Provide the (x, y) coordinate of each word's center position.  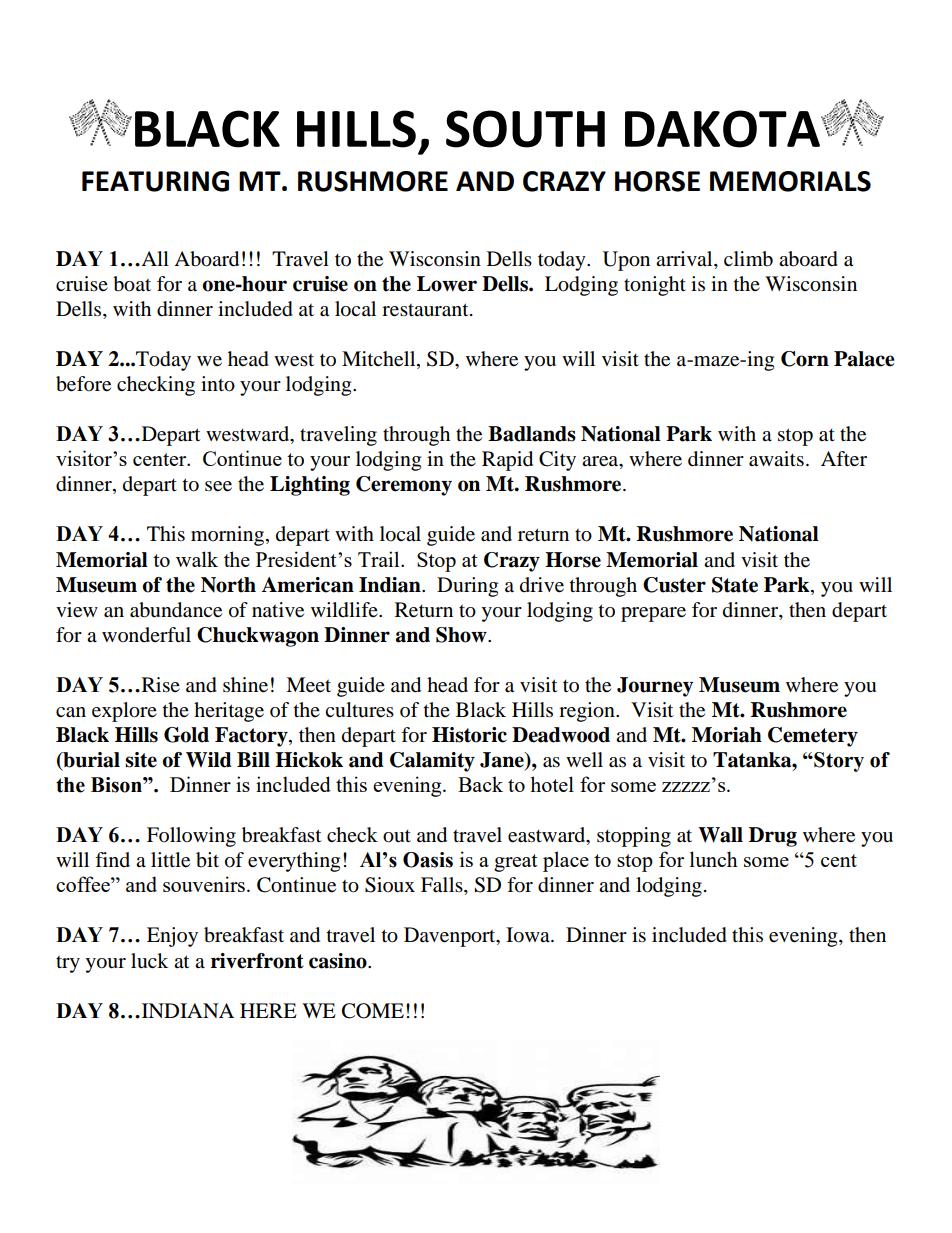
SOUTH (525, 129)
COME (373, 1011)
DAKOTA (723, 129)
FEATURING (155, 181)
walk (197, 559)
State (735, 585)
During (467, 587)
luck (149, 961)
